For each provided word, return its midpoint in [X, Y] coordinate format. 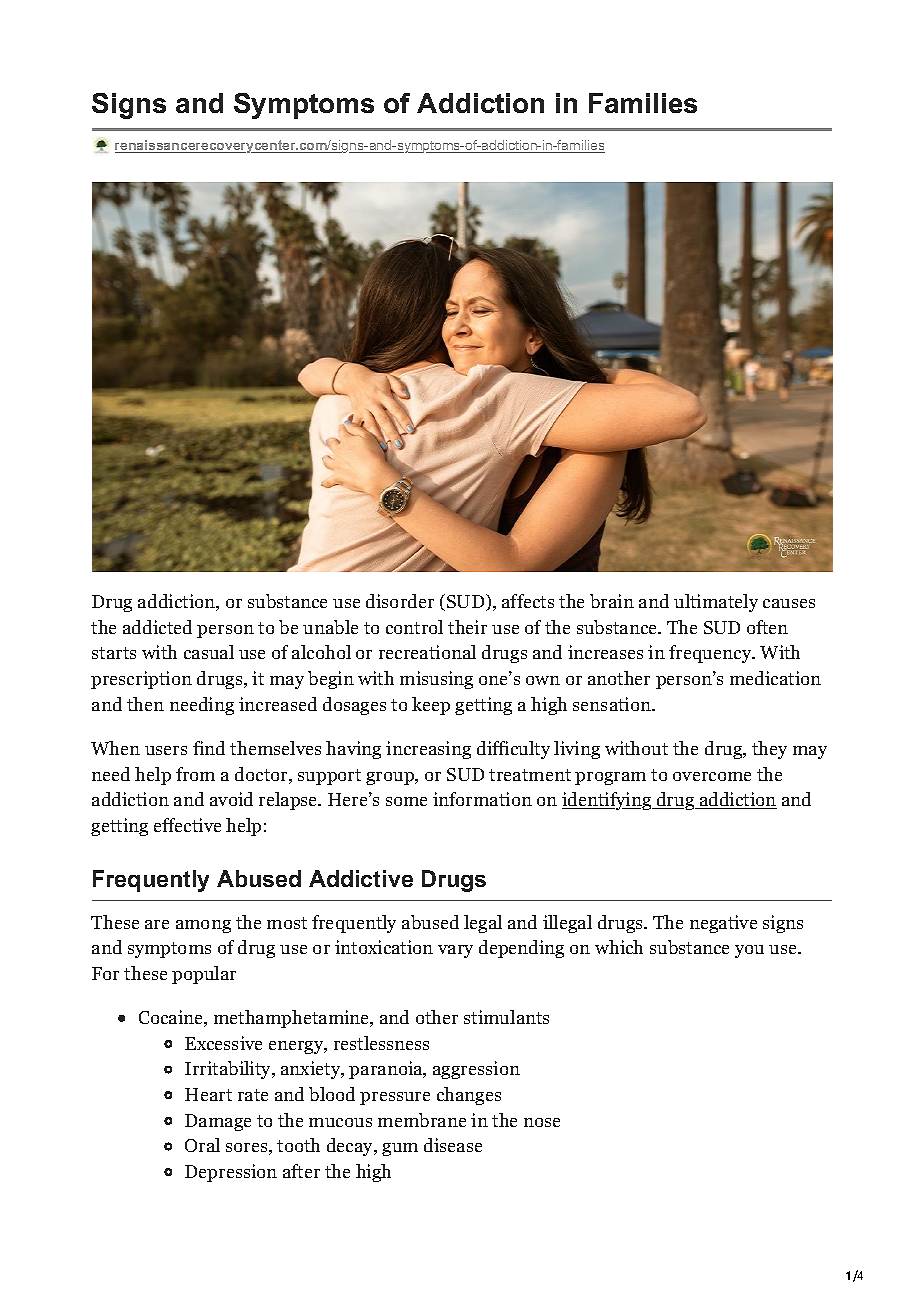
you [749, 951]
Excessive [223, 1043]
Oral [202, 1145]
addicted [157, 627]
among [203, 926]
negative [723, 924]
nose [542, 1122]
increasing [428, 750]
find [209, 748]
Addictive [361, 878]
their [467, 627]
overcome [712, 776]
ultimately [716, 603]
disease [453, 1145]
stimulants [506, 1017]
